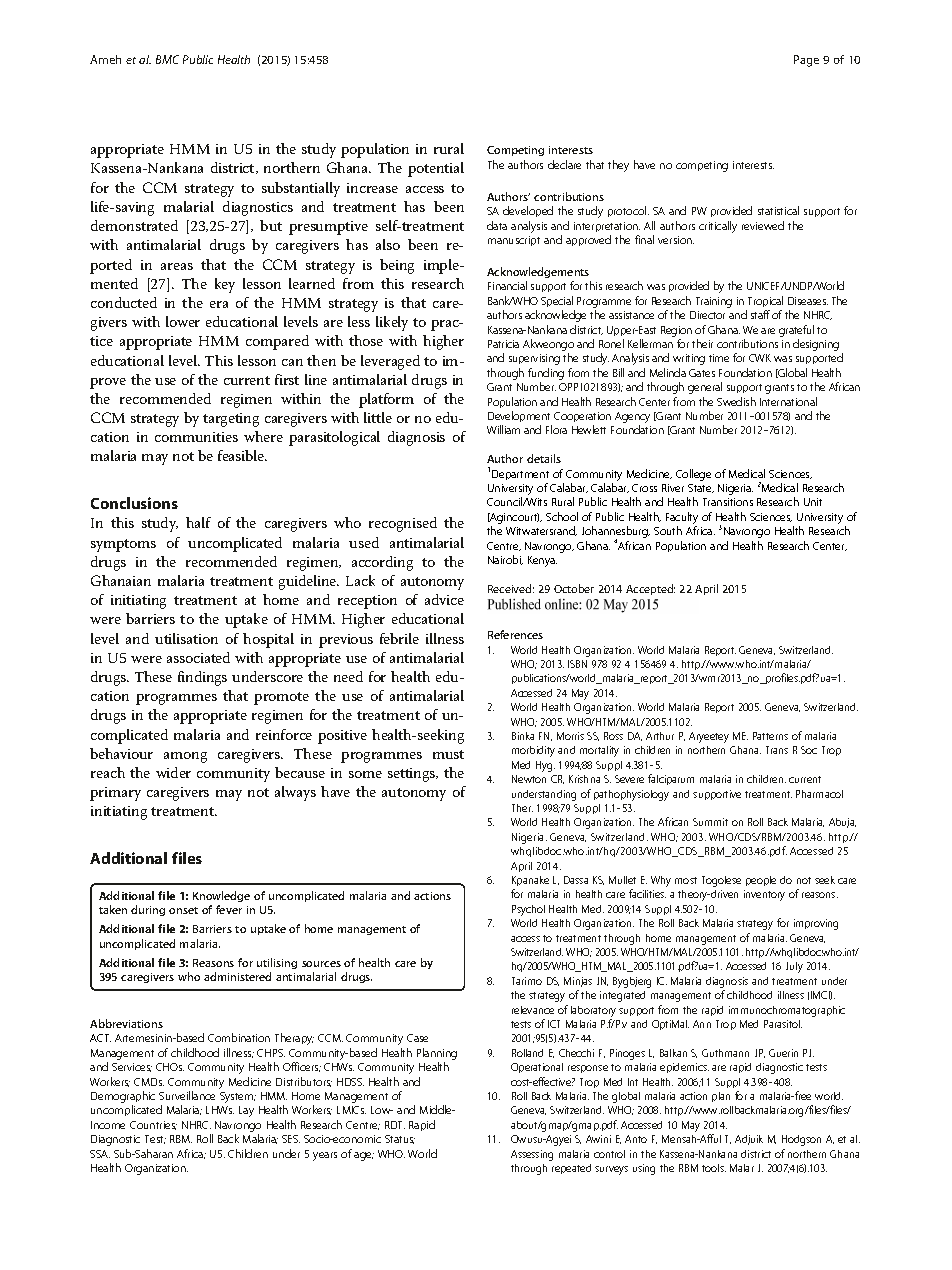 This page has height=1270, width=952. I want to click on must, so click(448, 754).
